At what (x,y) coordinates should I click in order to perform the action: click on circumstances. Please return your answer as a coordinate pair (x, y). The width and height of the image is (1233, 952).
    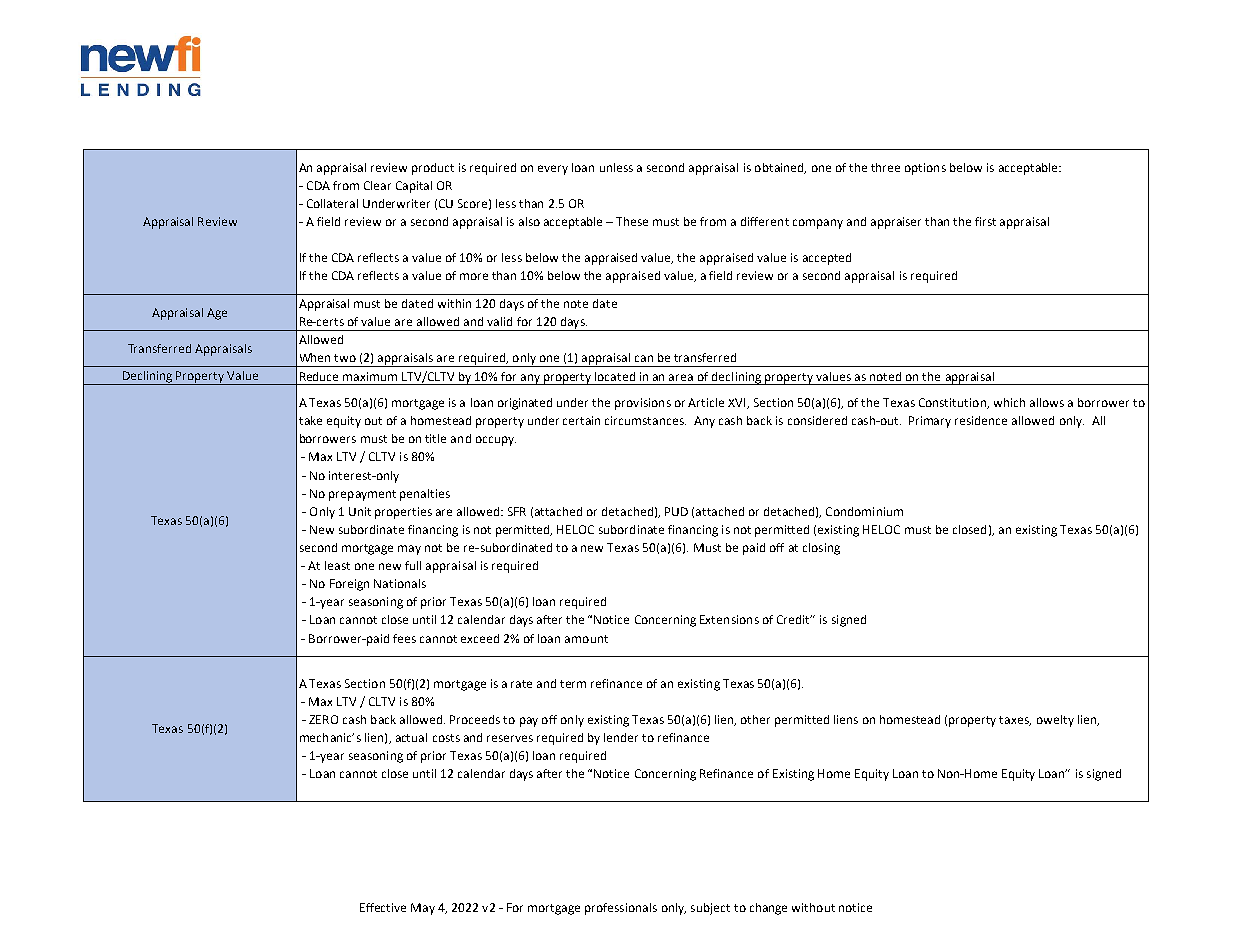
    Looking at the image, I should click on (645, 420).
